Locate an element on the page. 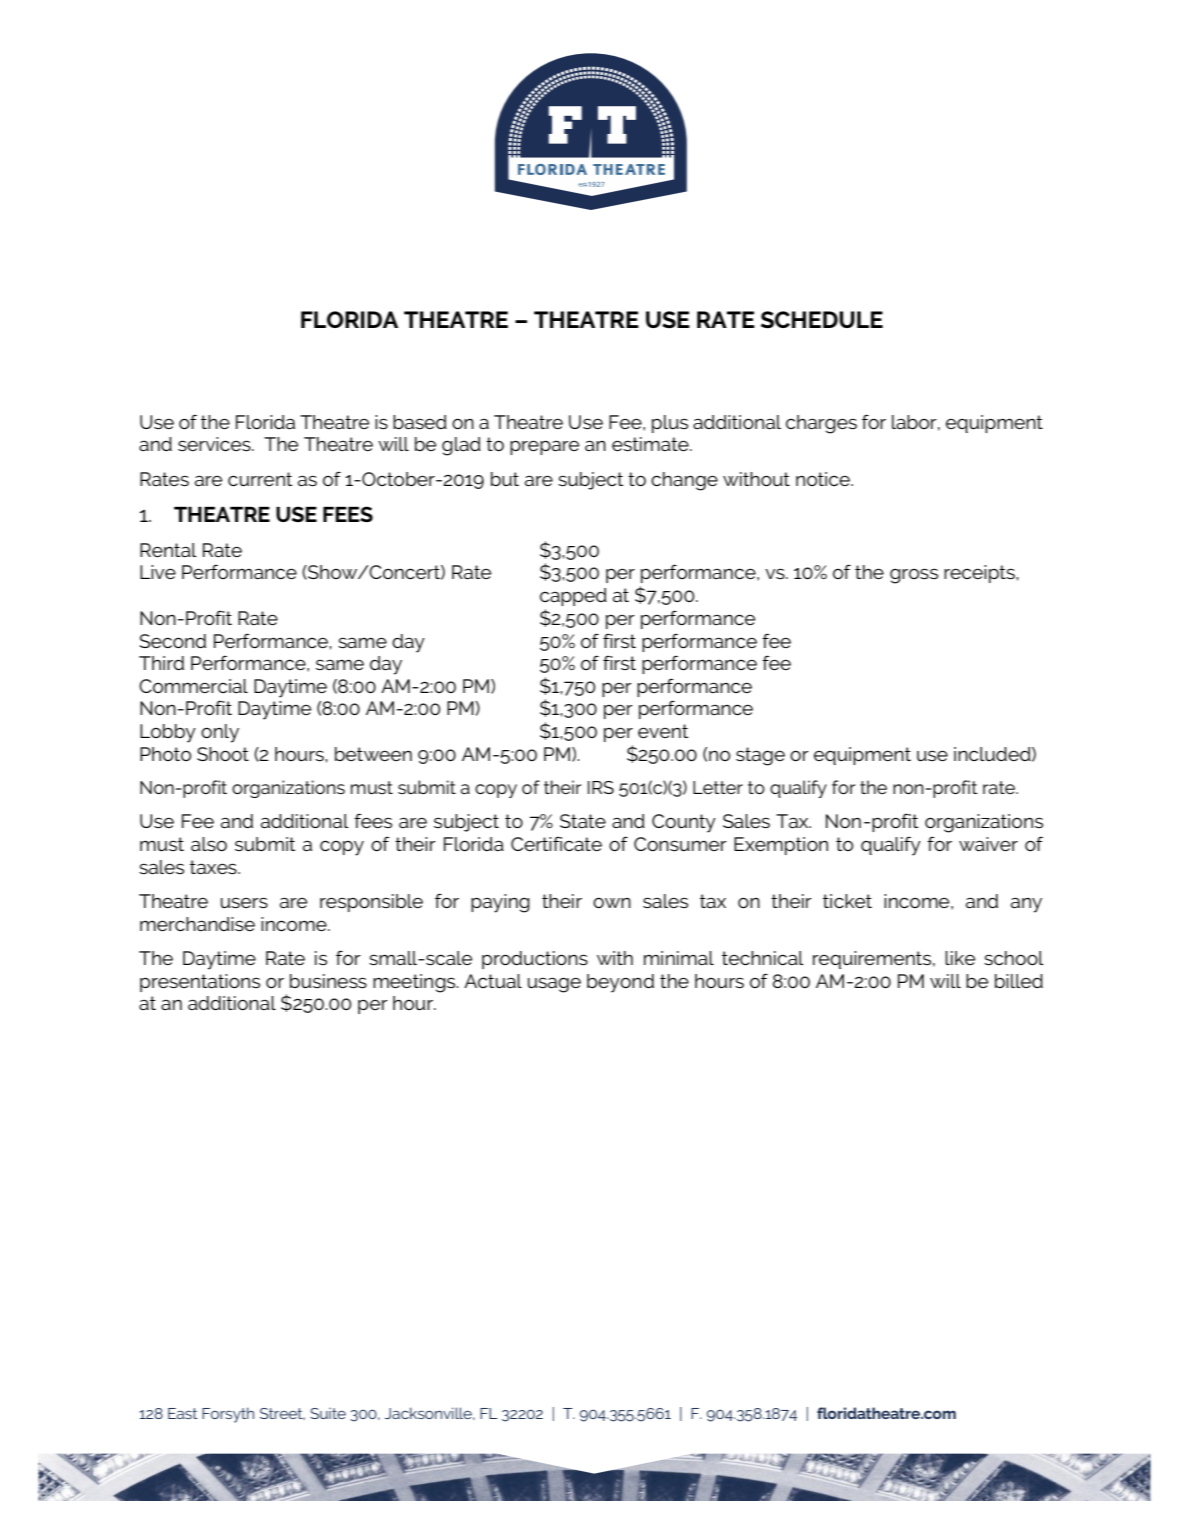 The height and width of the image is (1531, 1183). Second is located at coordinates (173, 641).
